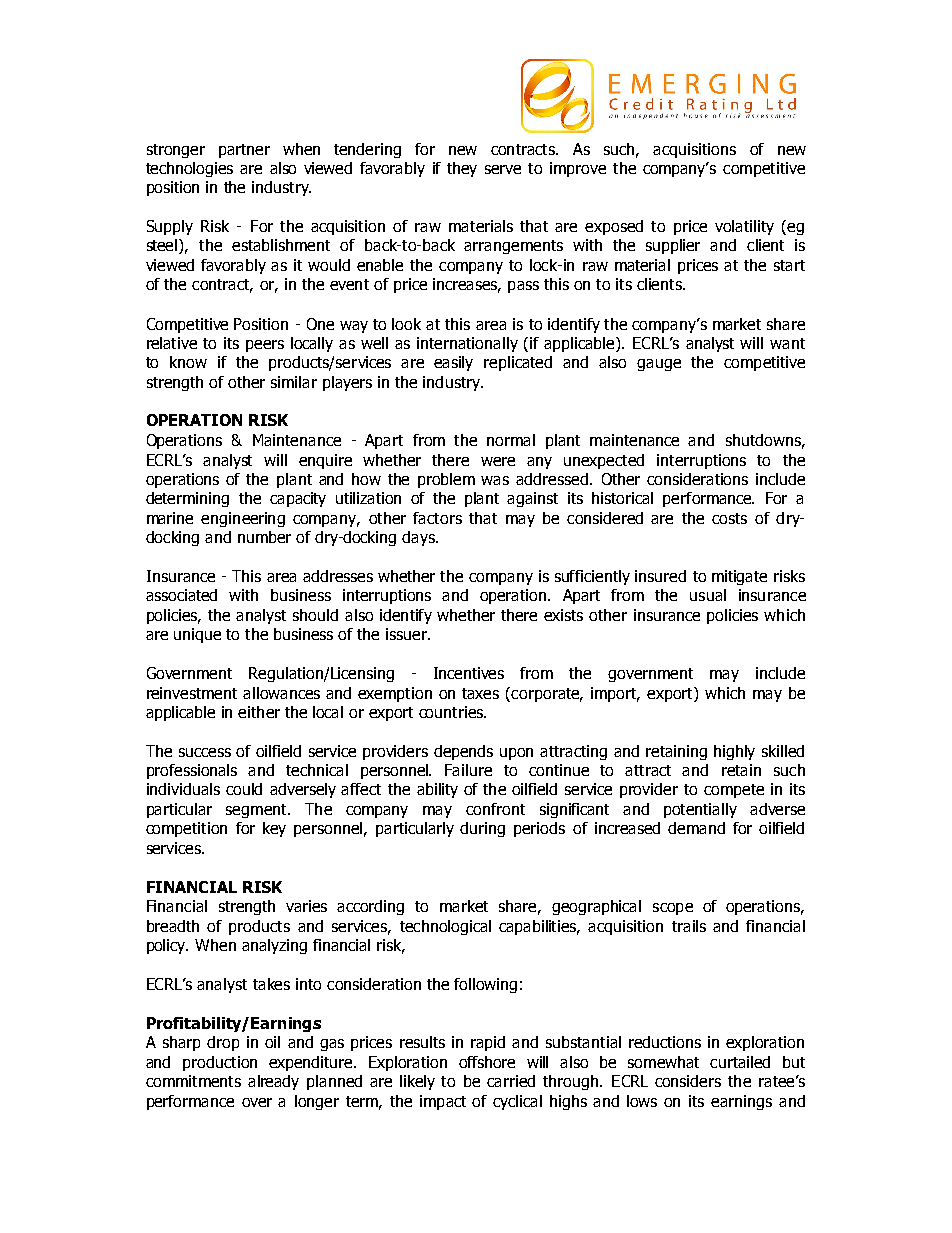 The image size is (952, 1233). I want to click on Failure, so click(468, 770).
